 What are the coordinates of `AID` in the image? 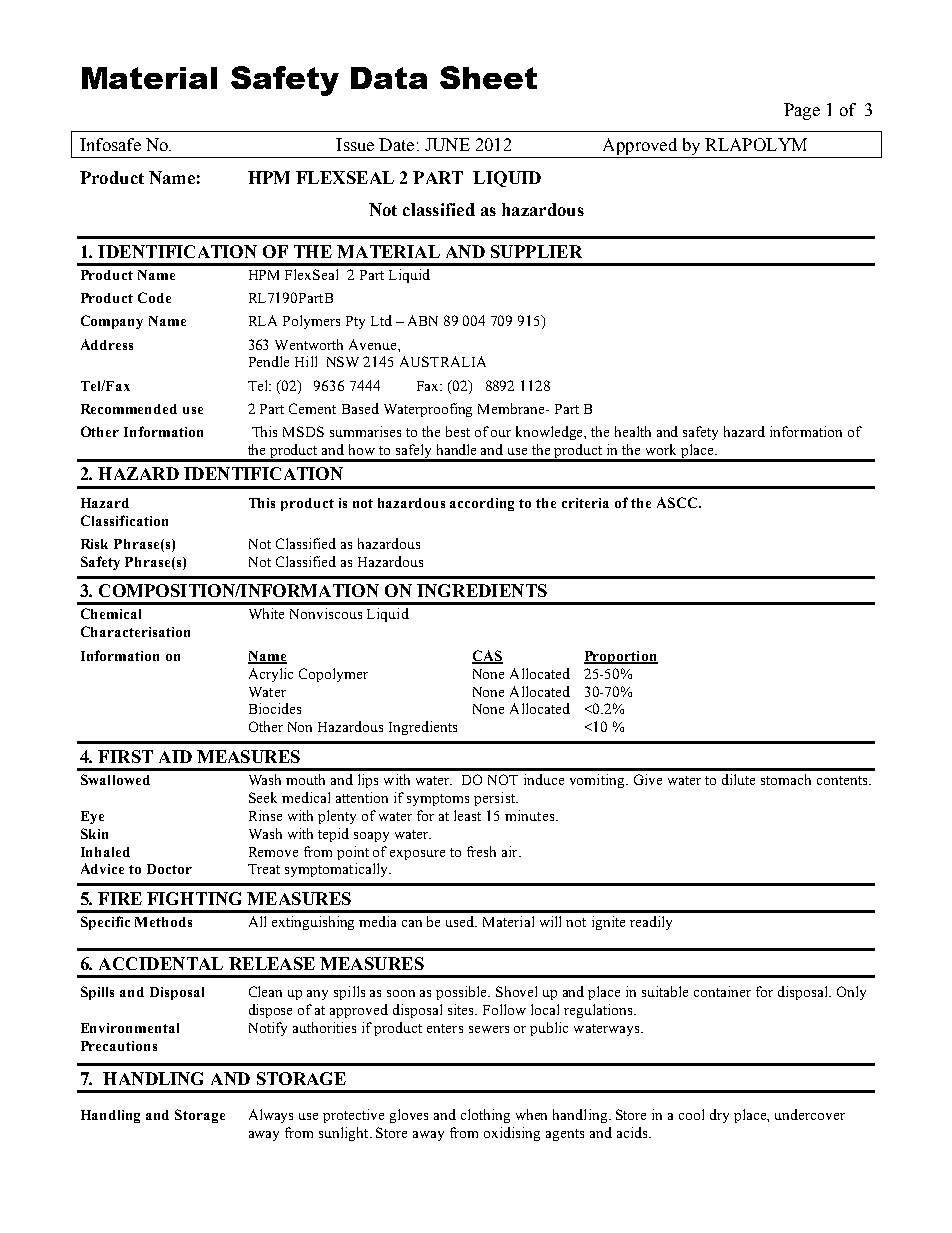 It's located at (175, 756).
